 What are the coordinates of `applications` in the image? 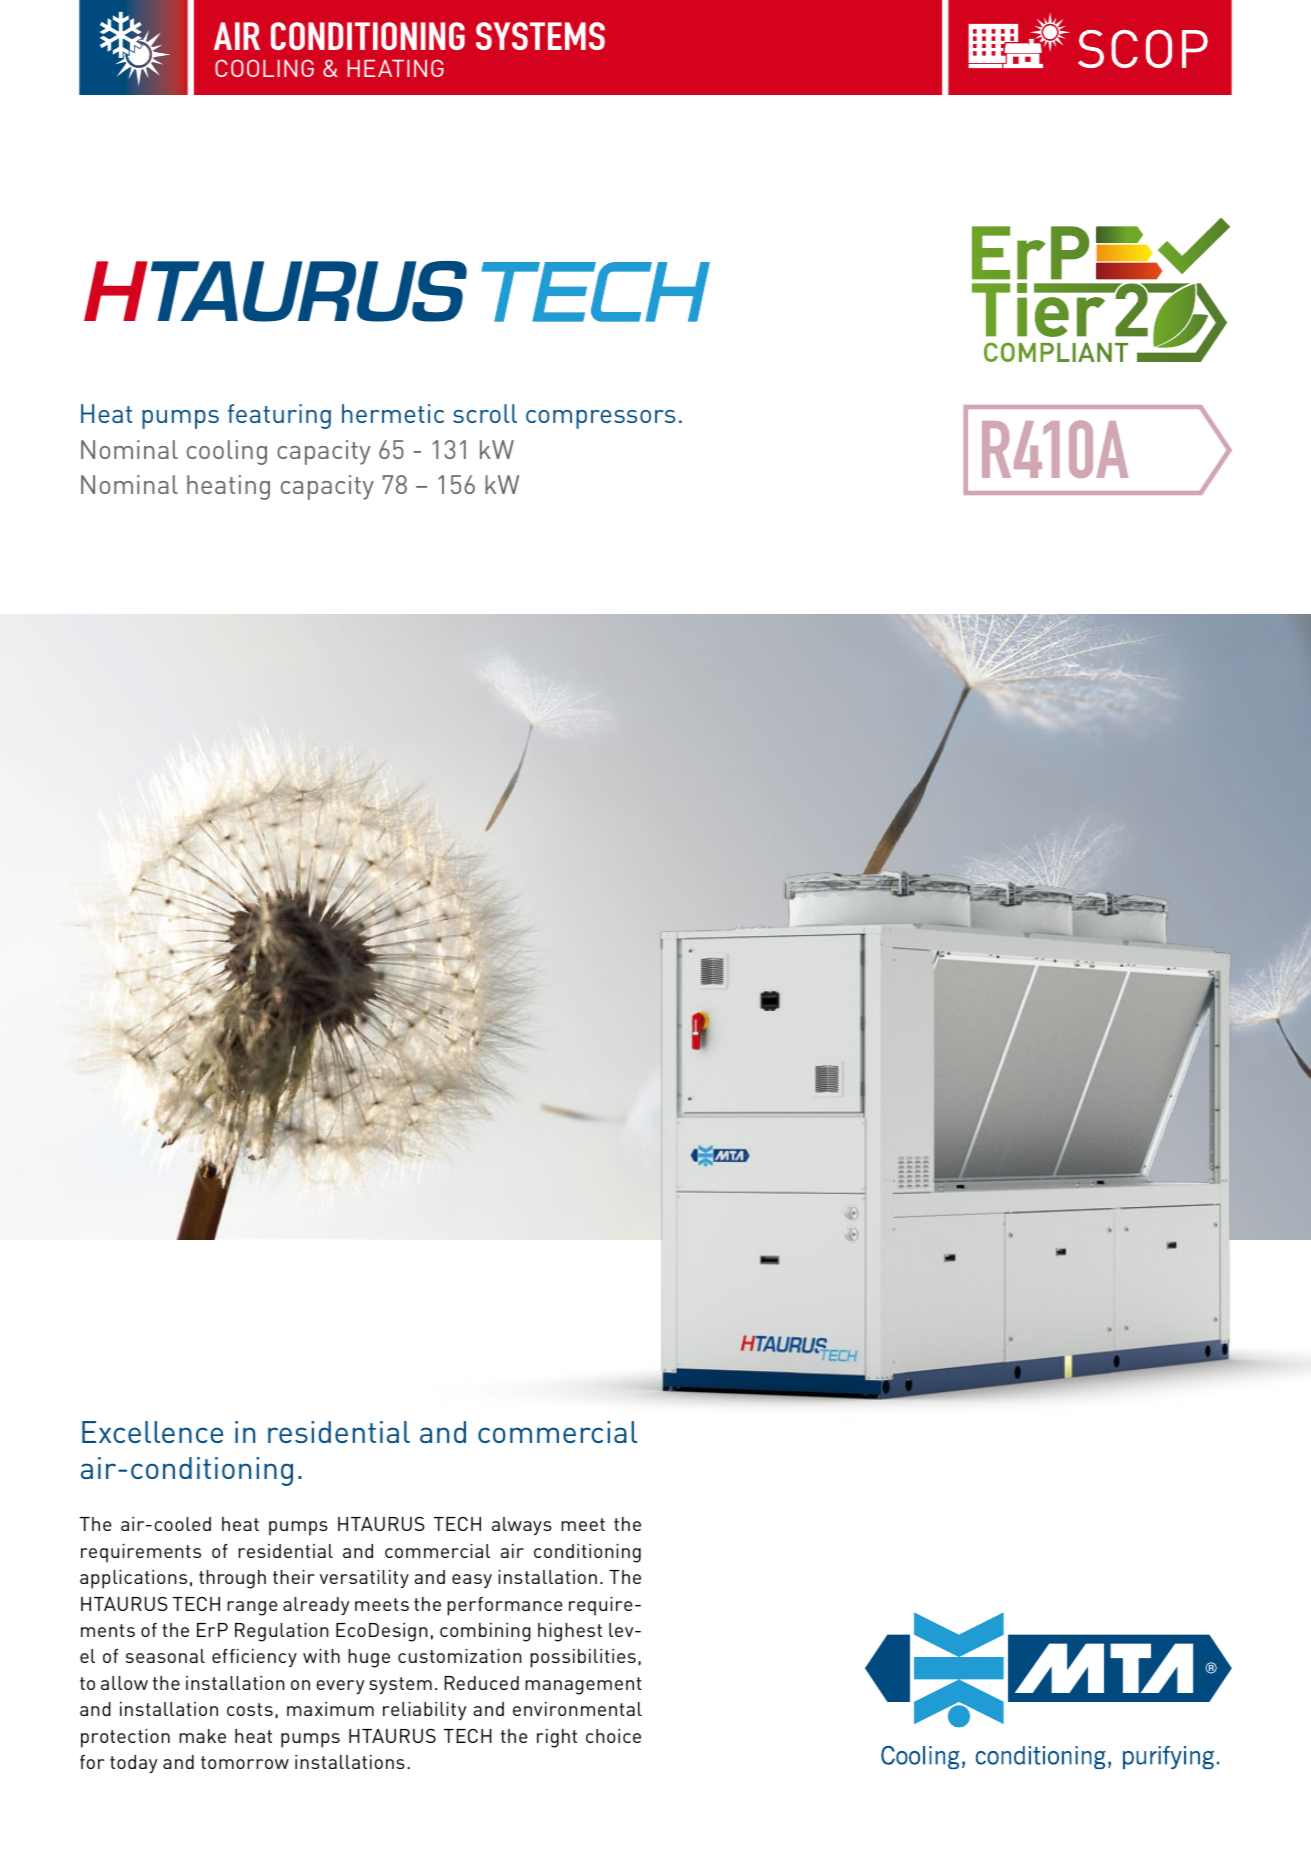 It's located at (133, 1579).
